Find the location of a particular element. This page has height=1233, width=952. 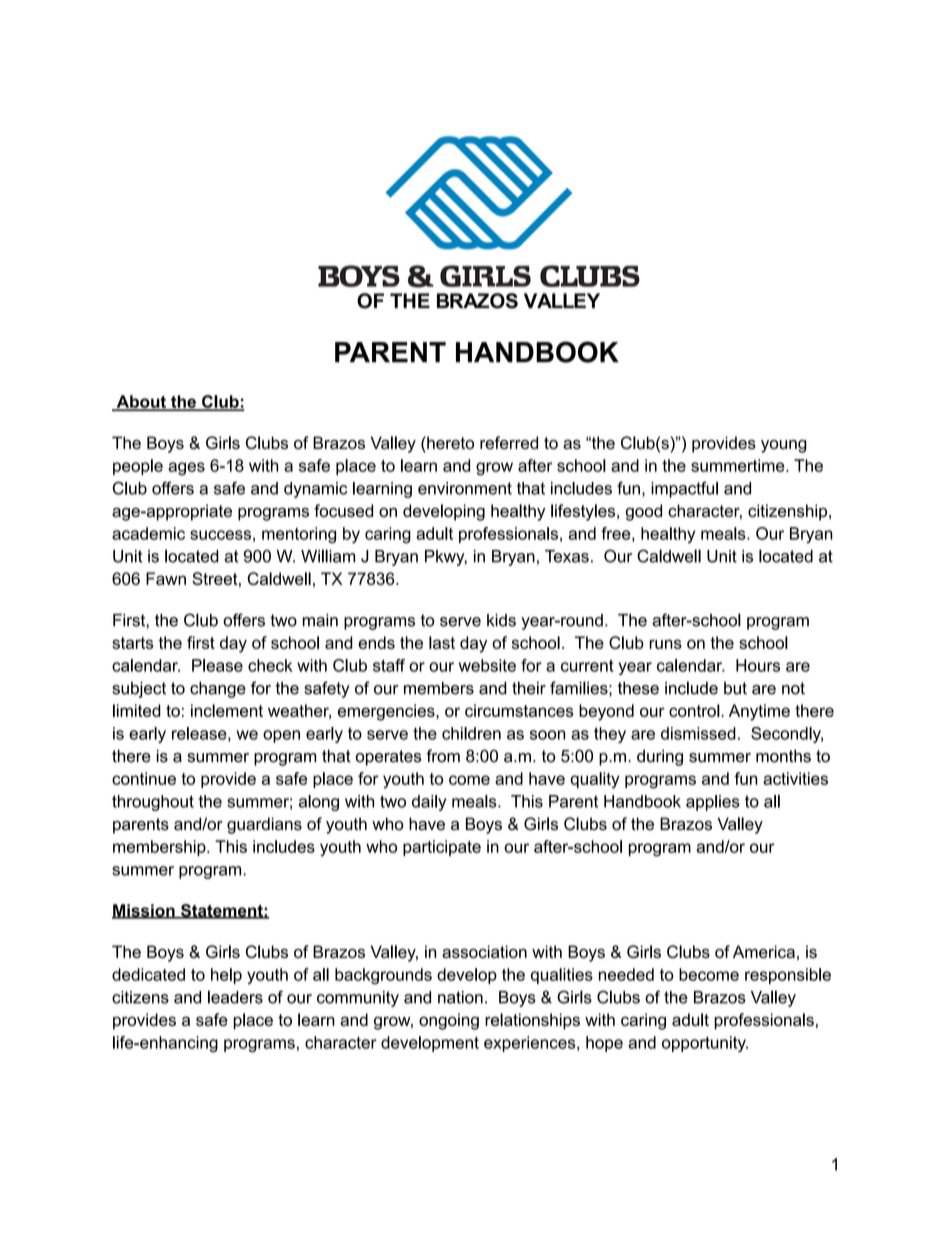

kids is located at coordinates (501, 620).
